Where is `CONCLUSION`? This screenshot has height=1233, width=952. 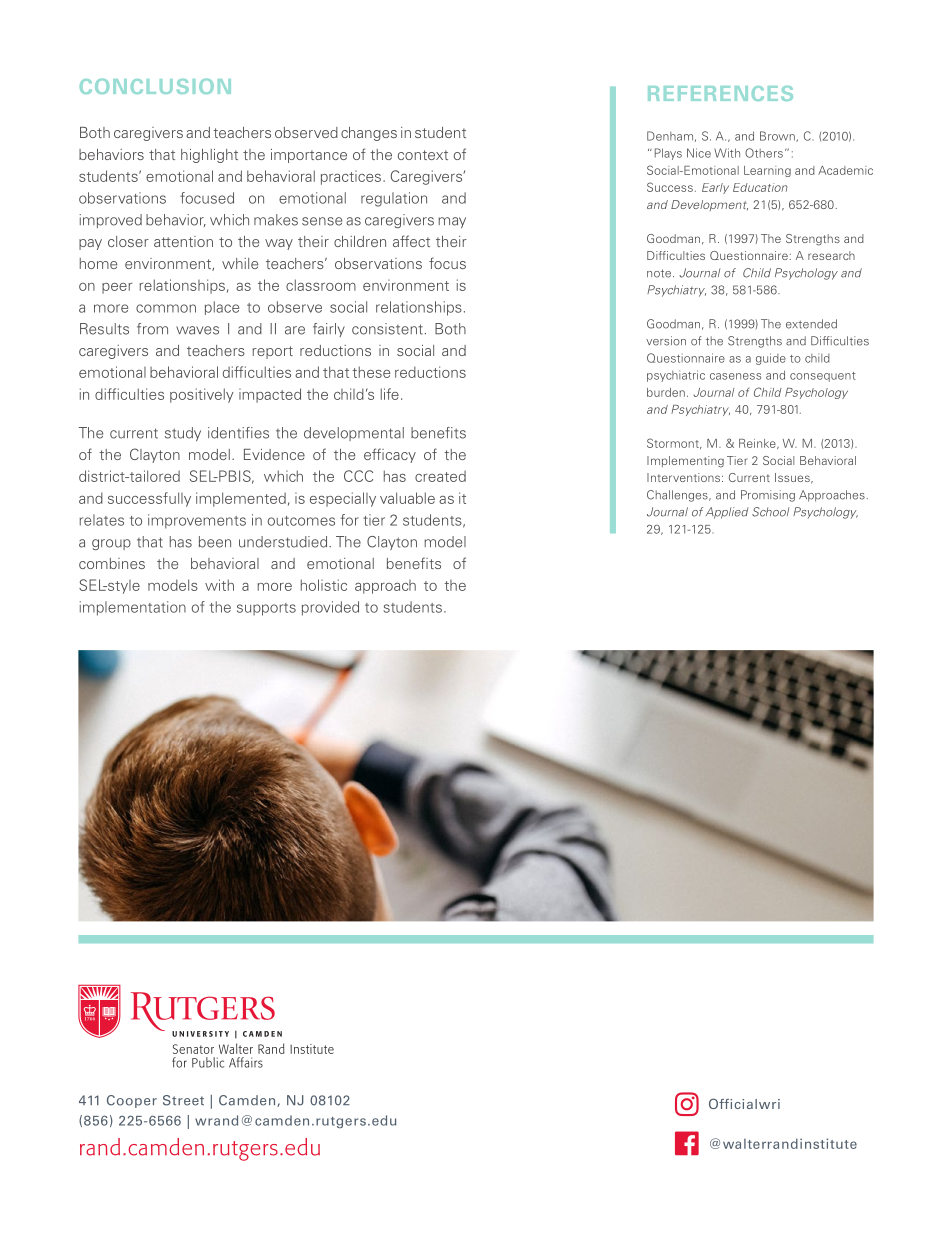
CONCLUSION is located at coordinates (155, 86).
